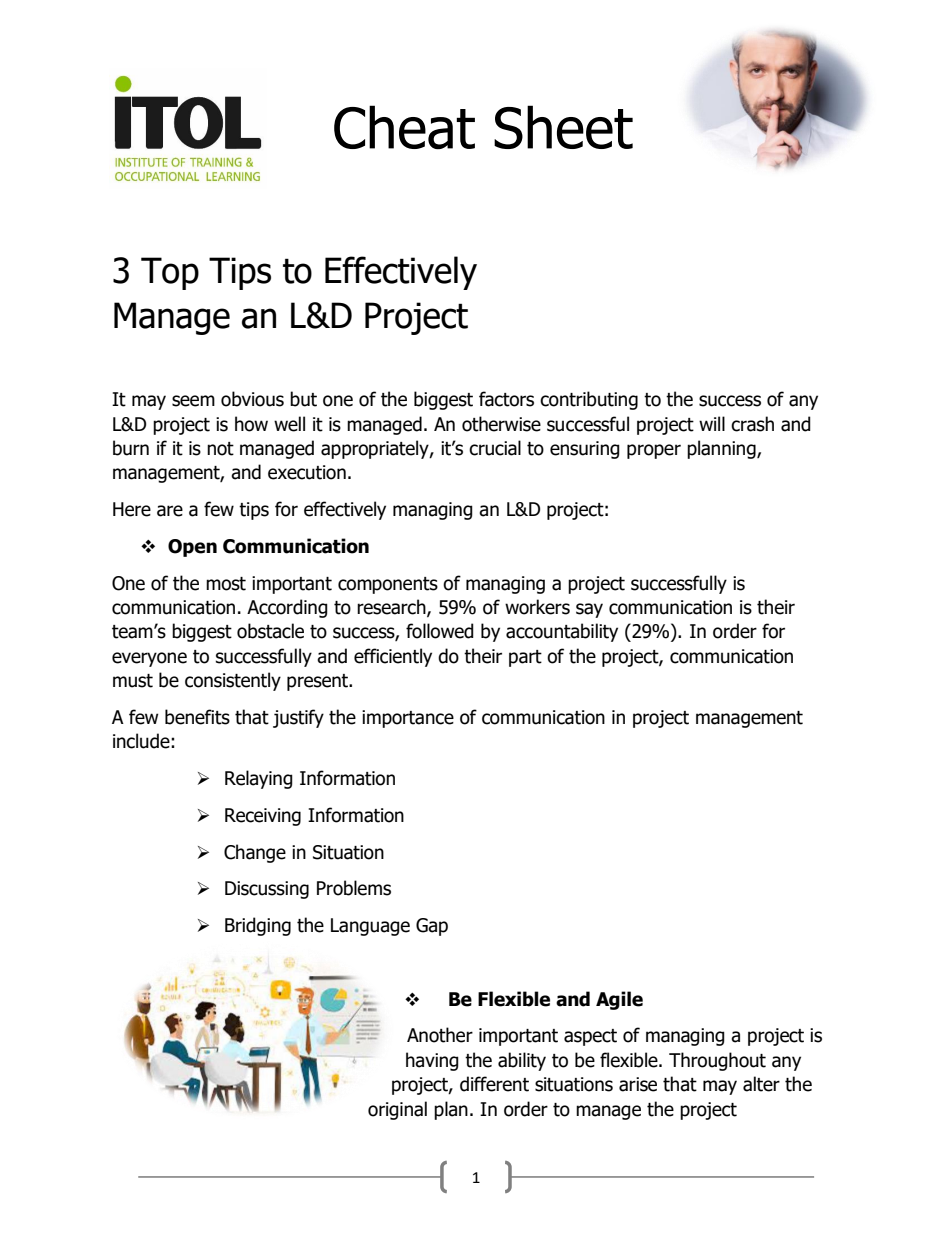 The width and height of the image is (952, 1233). What do you see at coordinates (404, 127) in the image?
I see `Cheat` at bounding box center [404, 127].
